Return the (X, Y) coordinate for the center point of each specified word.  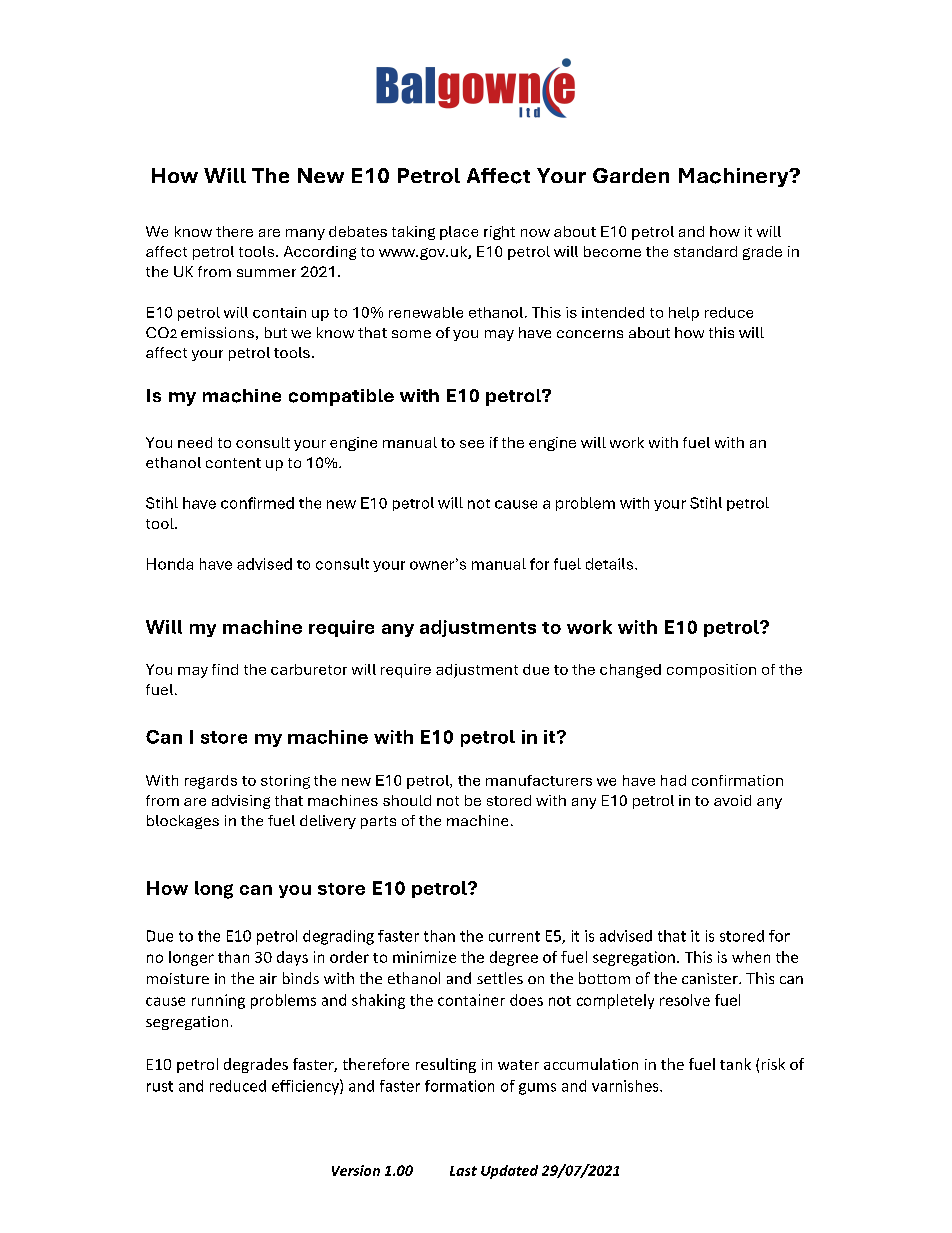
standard (705, 251)
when (751, 957)
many (305, 234)
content (233, 463)
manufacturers (539, 780)
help (684, 314)
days (292, 958)
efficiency (306, 1087)
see (472, 444)
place (459, 233)
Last (463, 1171)
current (514, 936)
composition (711, 671)
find (225, 669)
